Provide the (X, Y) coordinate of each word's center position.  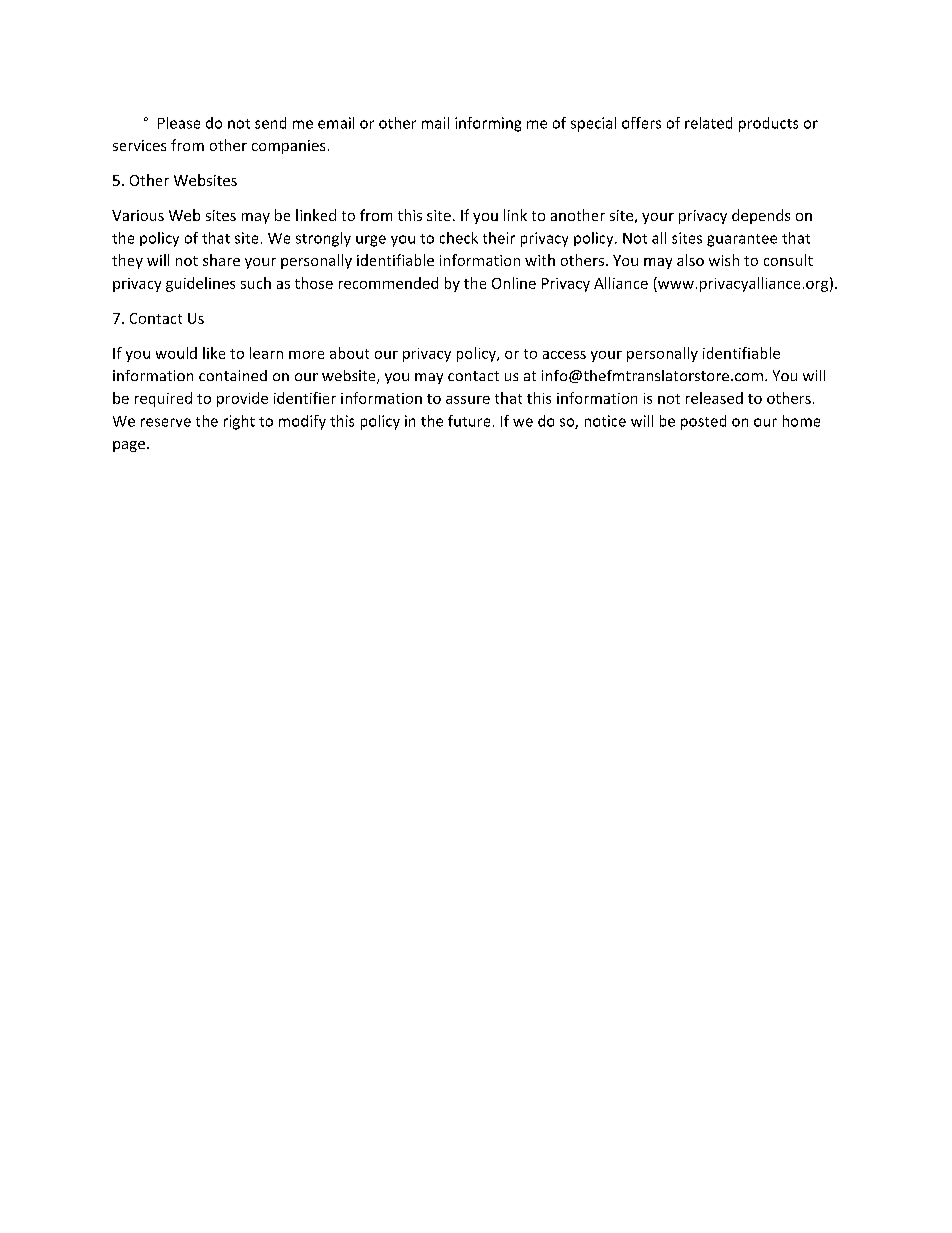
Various (138, 215)
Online (514, 283)
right (239, 422)
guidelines (200, 284)
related (708, 123)
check (459, 238)
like (214, 353)
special (593, 124)
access (564, 355)
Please (179, 123)
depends (761, 216)
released (714, 398)
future (469, 421)
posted (703, 422)
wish (724, 260)
